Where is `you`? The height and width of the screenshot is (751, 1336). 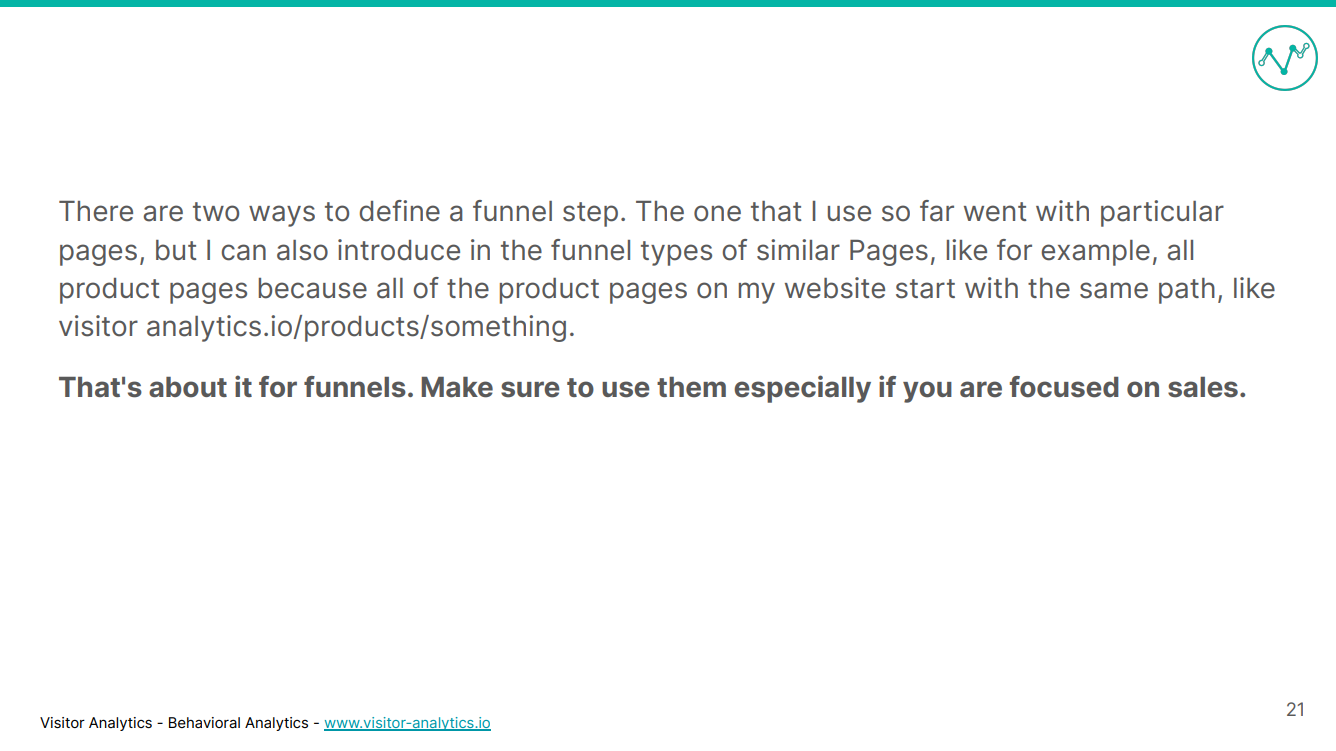
you is located at coordinates (927, 392).
